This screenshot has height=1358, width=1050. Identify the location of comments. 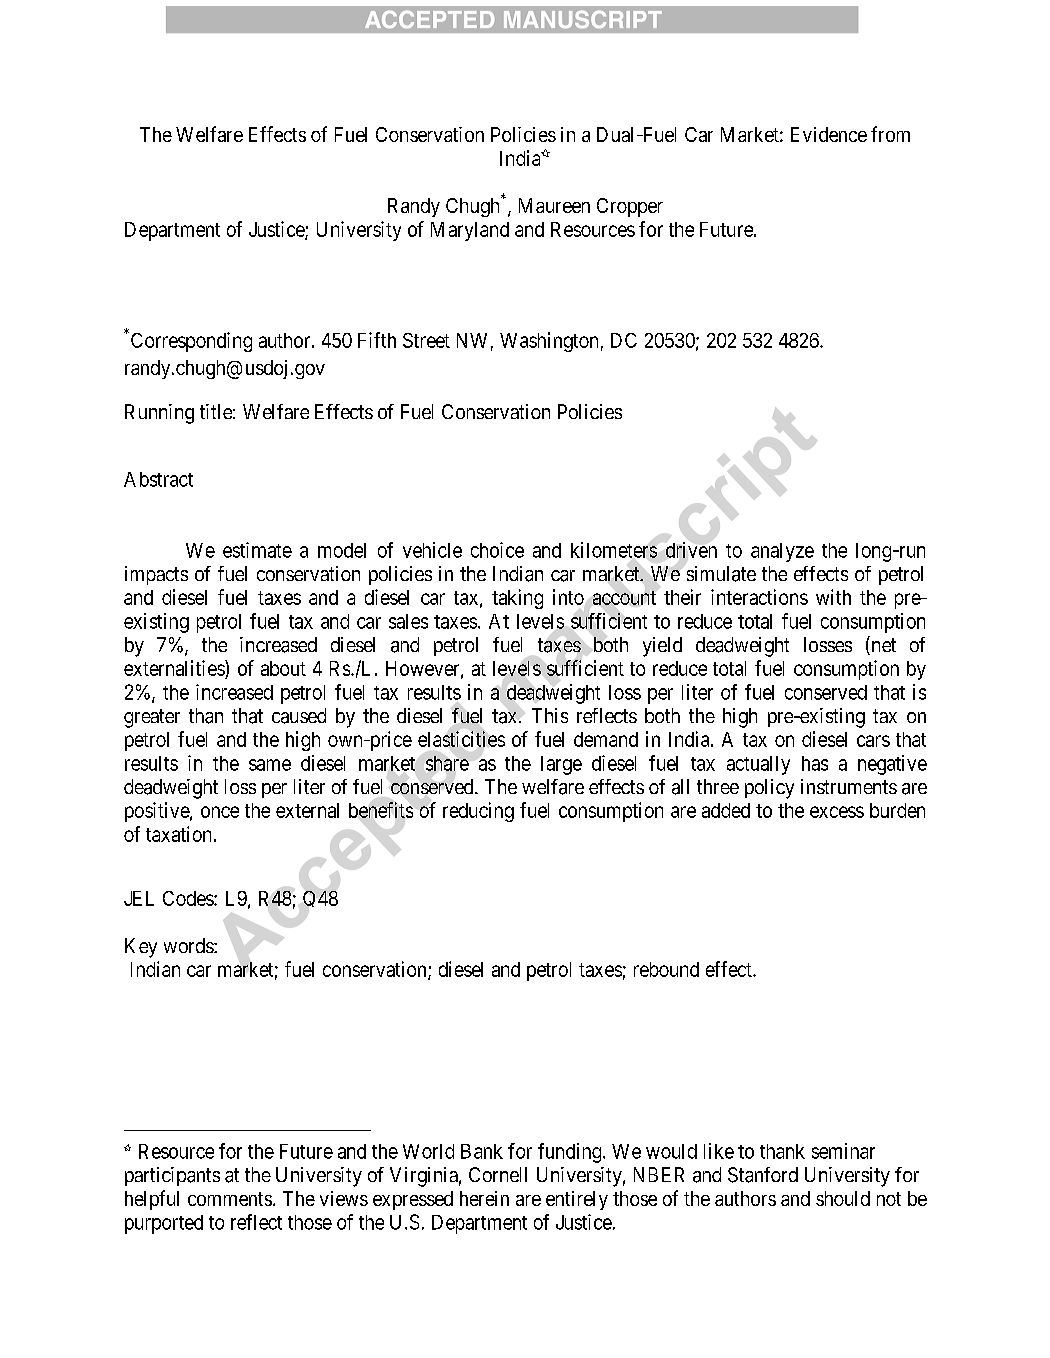
(230, 1199).
